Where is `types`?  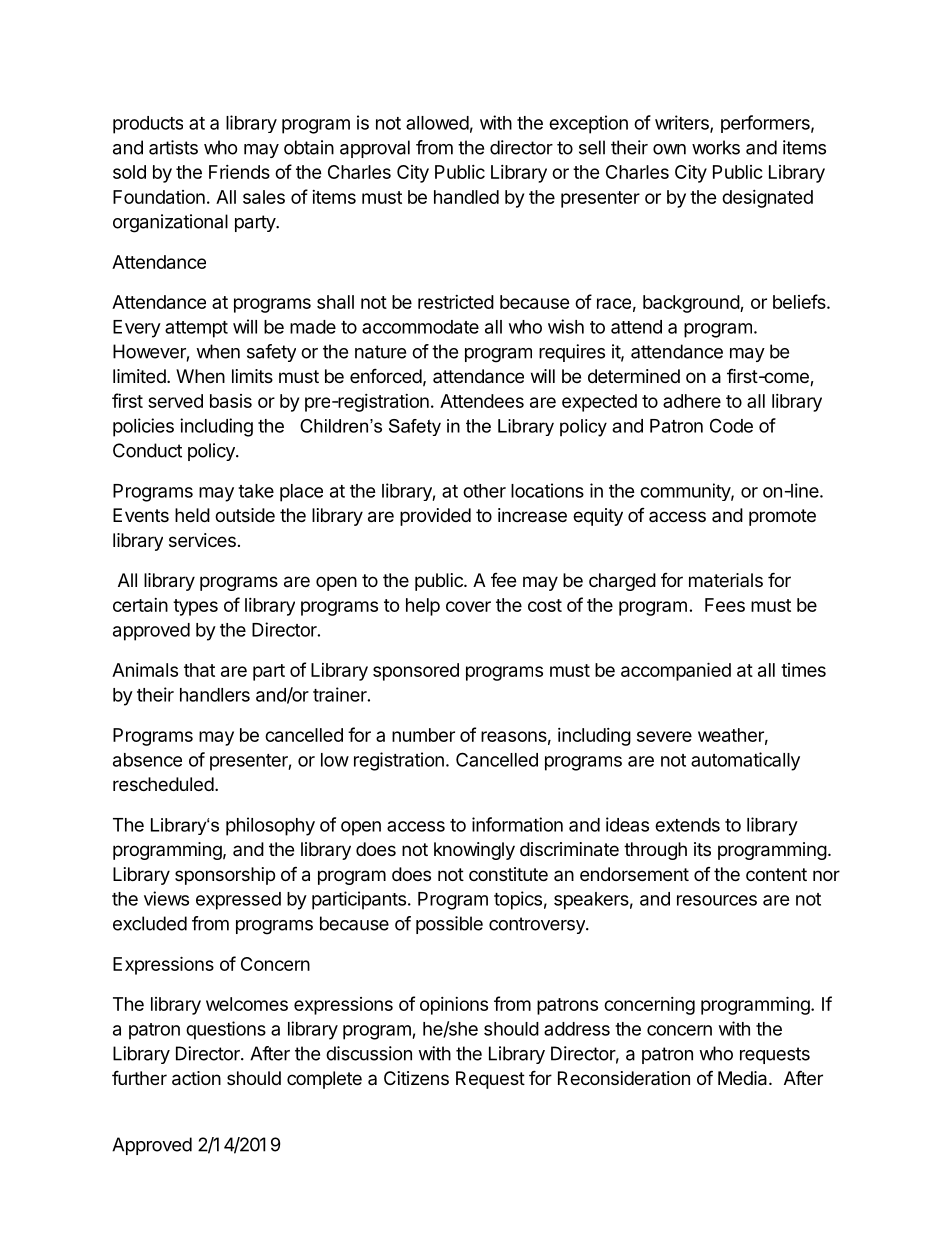
types is located at coordinates (195, 607).
